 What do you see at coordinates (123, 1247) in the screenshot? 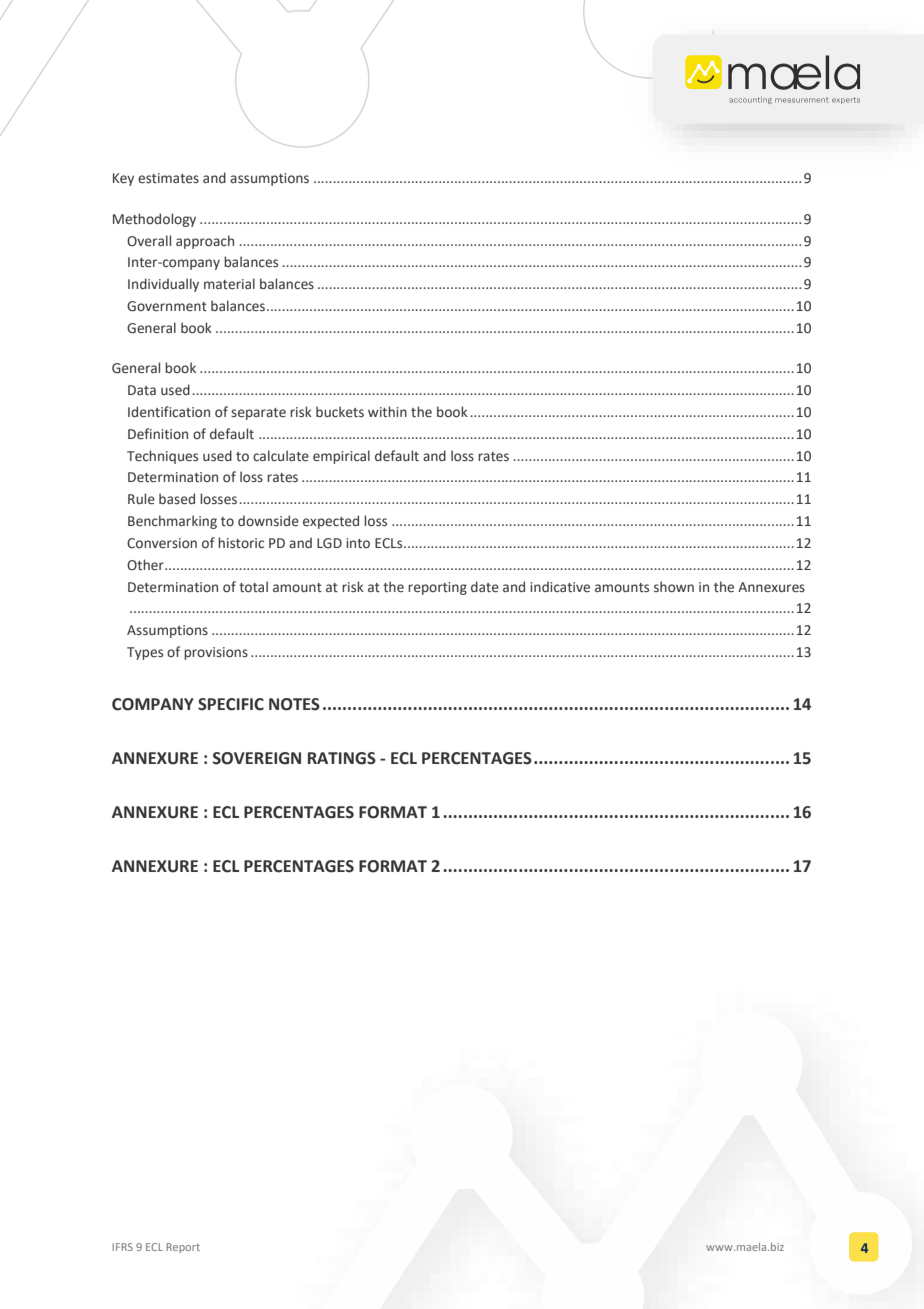
I see `IFRS` at bounding box center [123, 1247].
